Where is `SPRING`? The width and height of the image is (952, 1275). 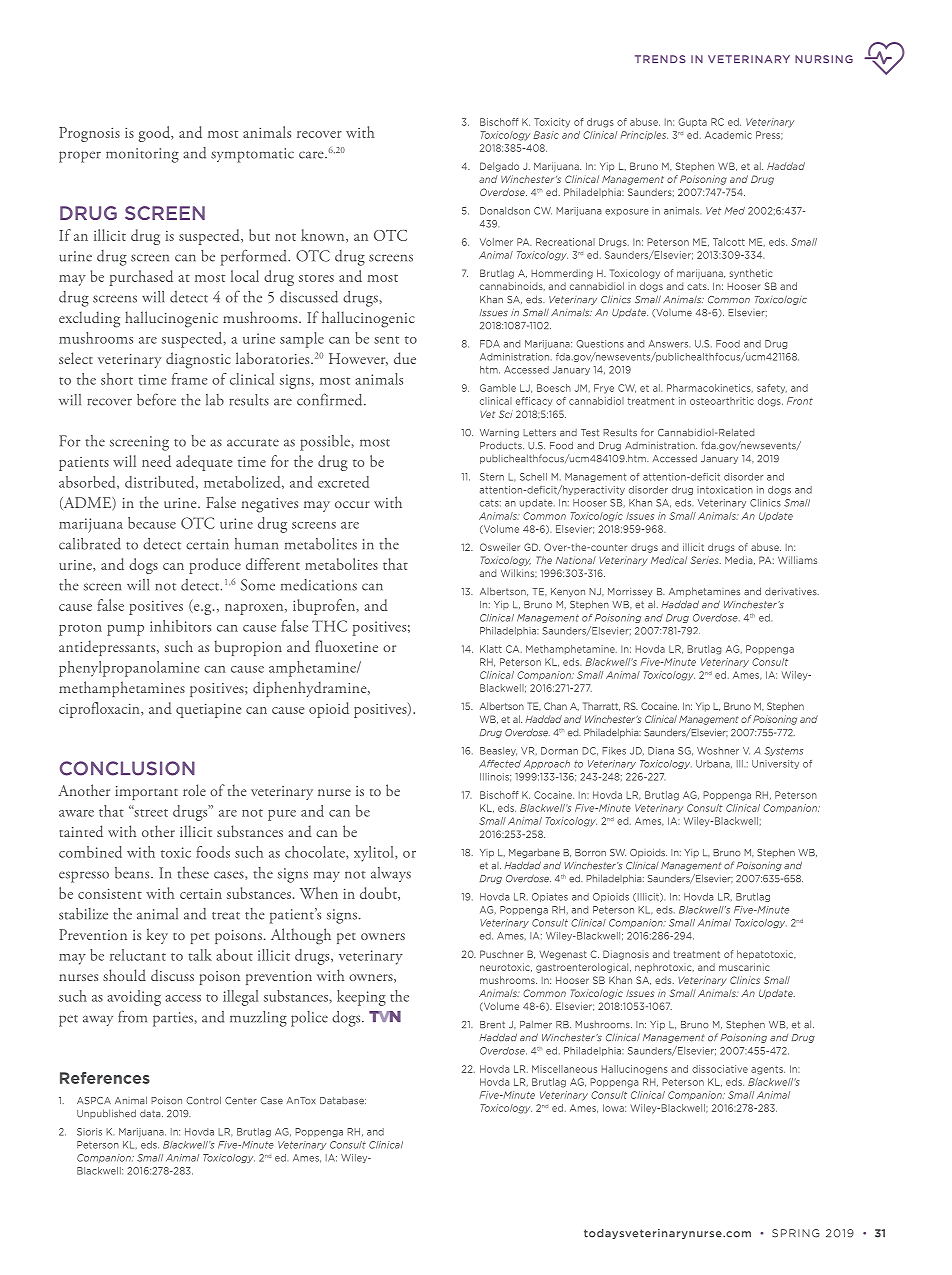 SPRING is located at coordinates (795, 1233).
